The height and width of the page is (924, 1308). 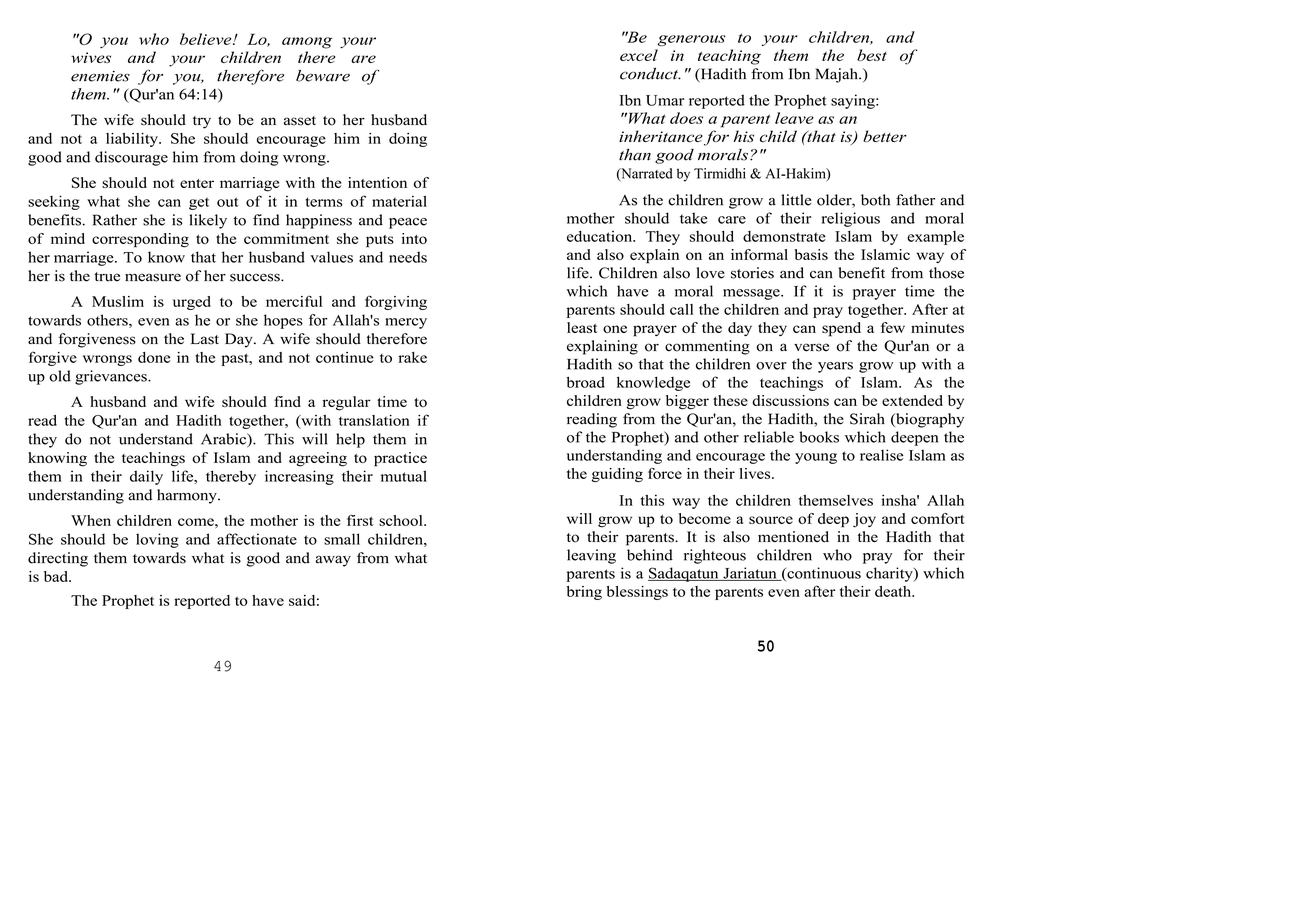 I want to click on bring, so click(x=584, y=593).
